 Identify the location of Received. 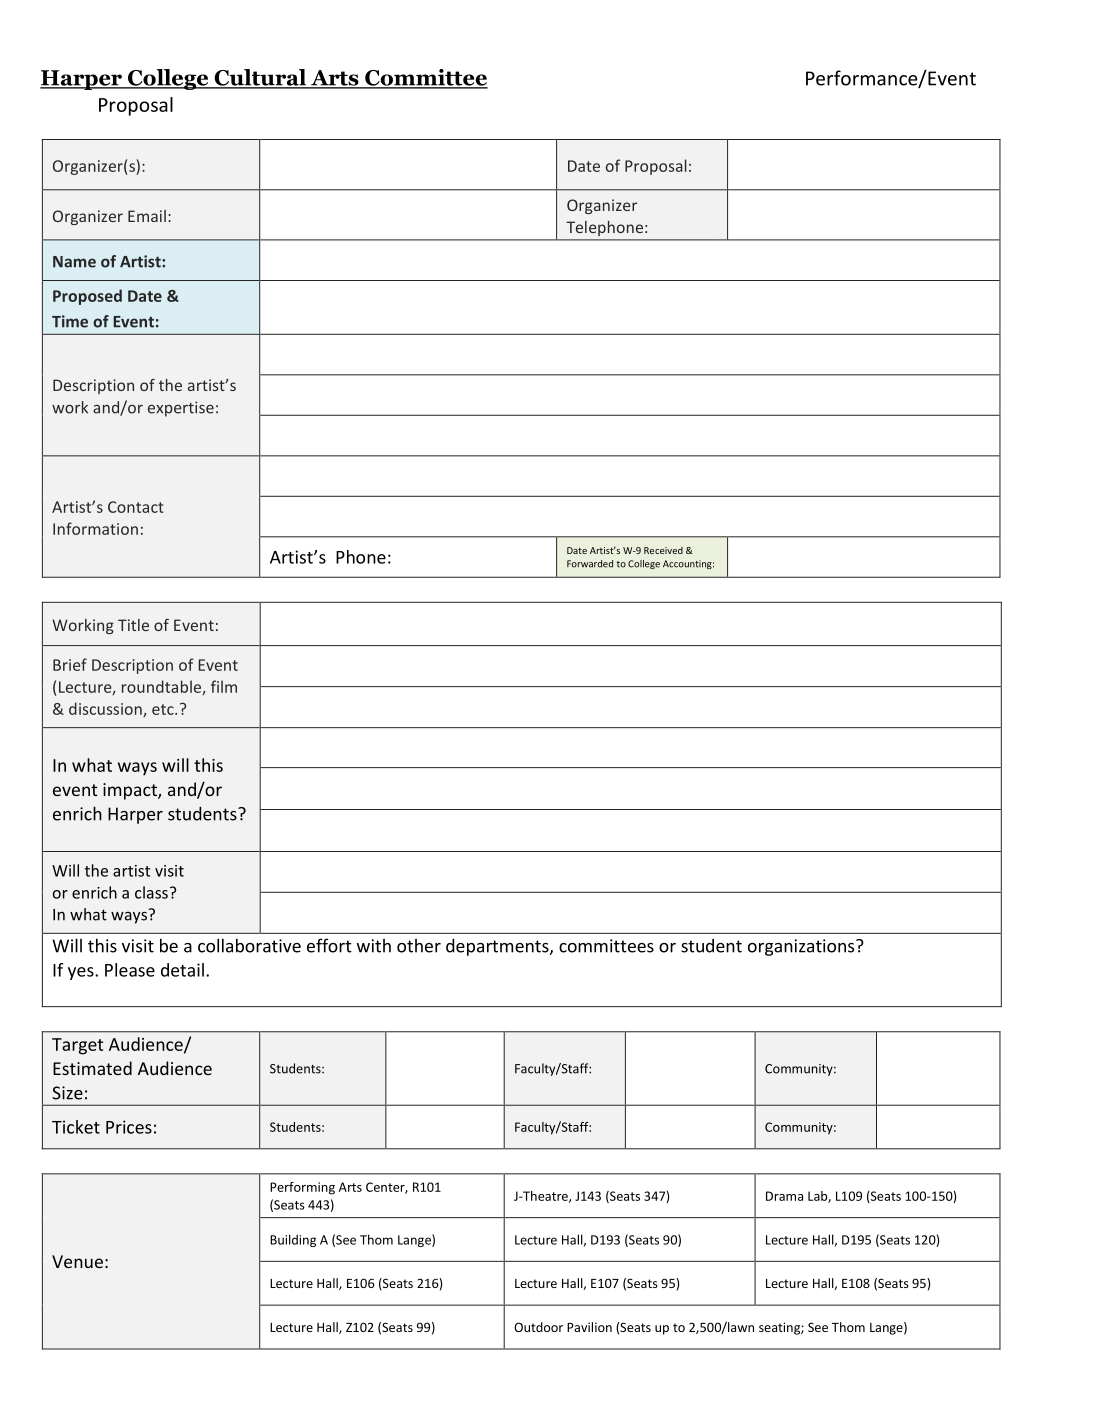
(663, 550).
